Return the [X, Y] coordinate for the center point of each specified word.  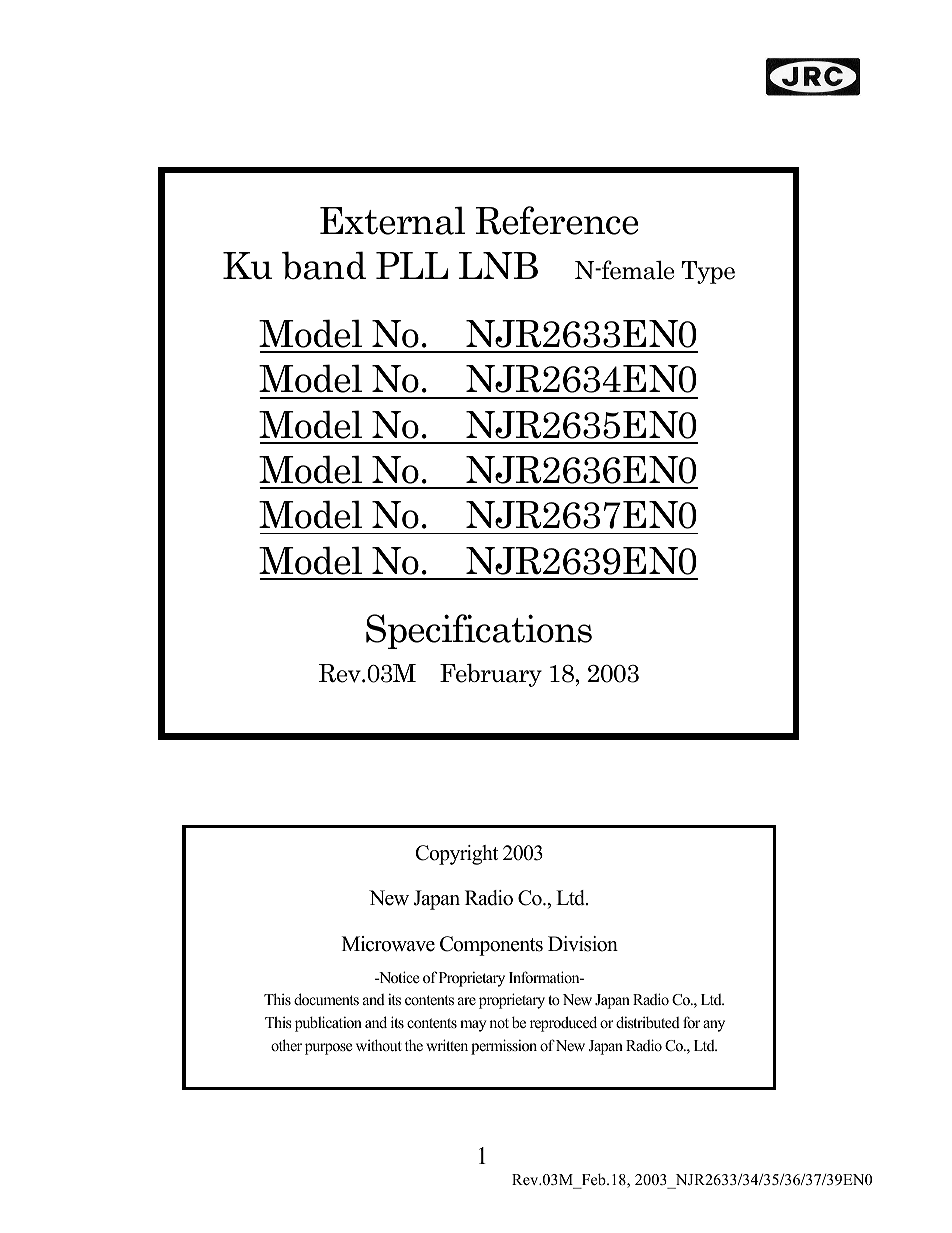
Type [708, 272]
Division [583, 944]
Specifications [479, 631]
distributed [648, 1022]
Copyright [457, 855]
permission [504, 1047]
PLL [412, 265]
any [714, 1026]
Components [491, 946]
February [491, 675]
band [324, 265]
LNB [498, 265]
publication [328, 1024]
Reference [557, 220]
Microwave [388, 944]
